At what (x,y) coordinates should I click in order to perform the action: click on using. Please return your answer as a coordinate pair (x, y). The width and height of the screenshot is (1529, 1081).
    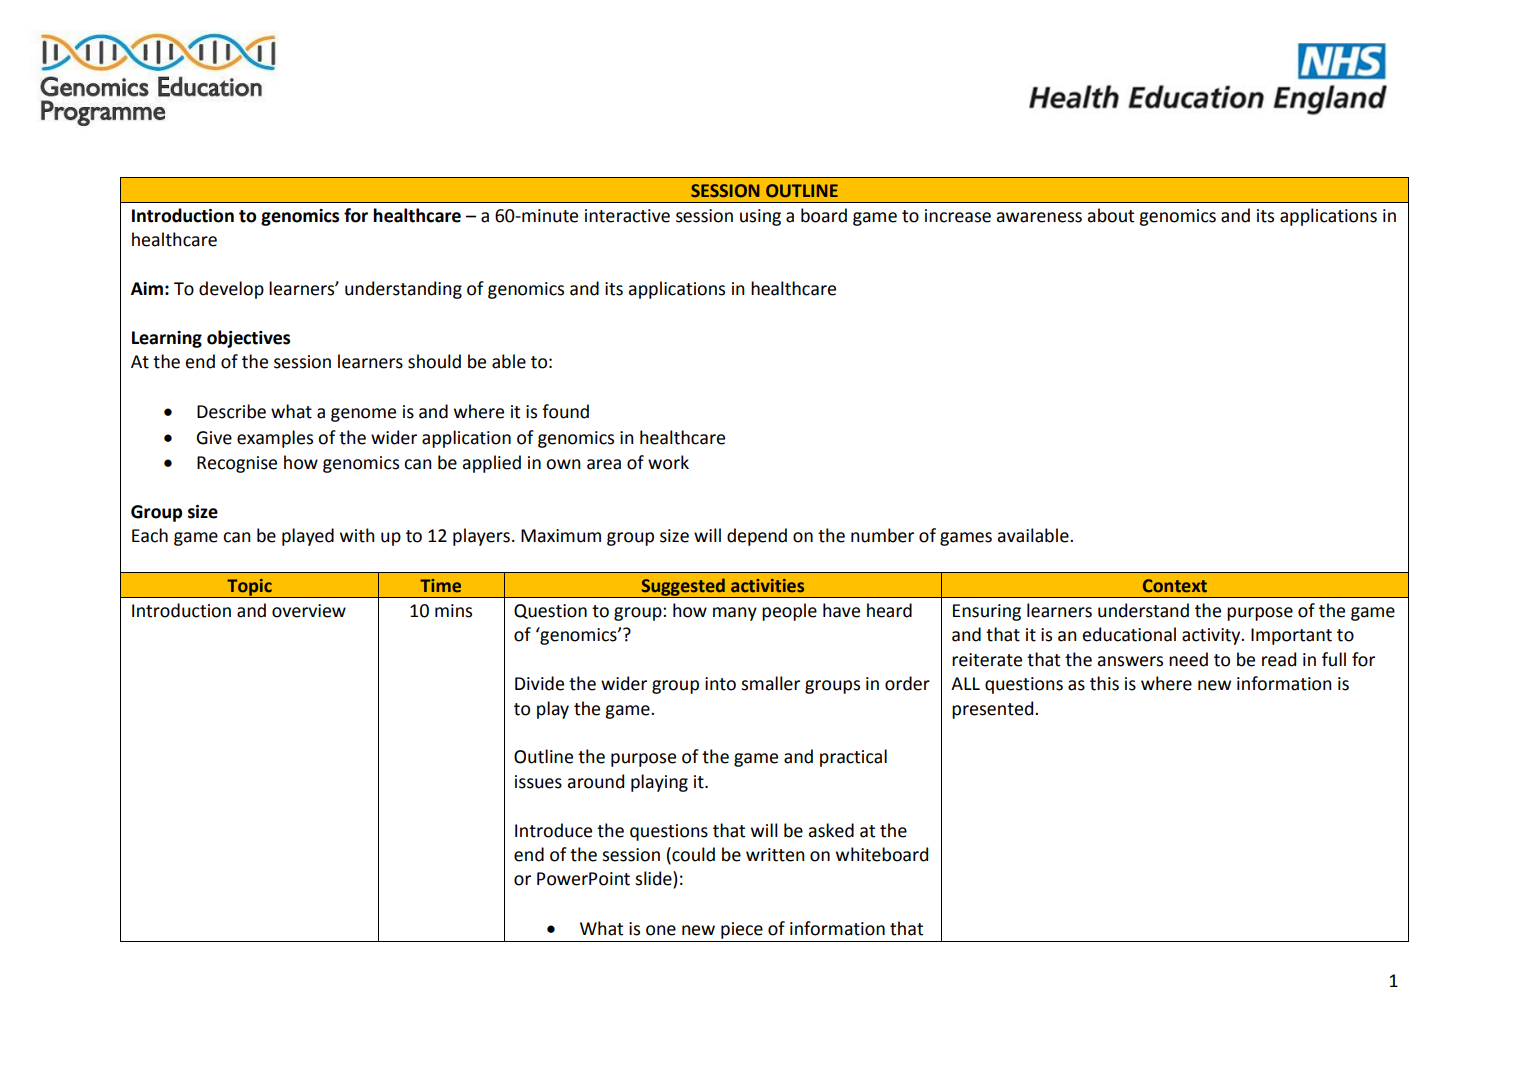
    Looking at the image, I should click on (760, 217).
